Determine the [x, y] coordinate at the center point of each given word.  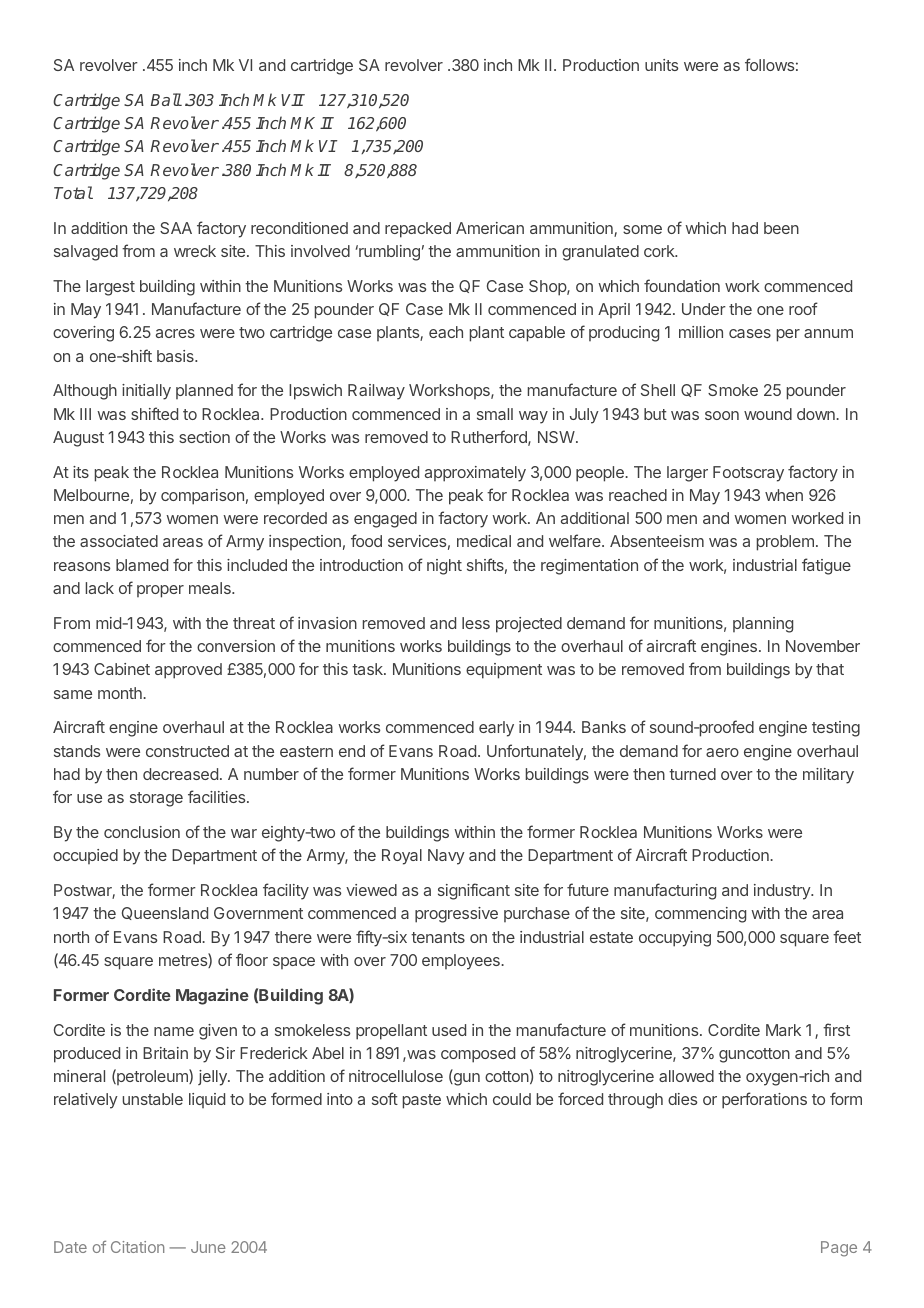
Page [839, 1249]
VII [292, 100]
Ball [166, 99]
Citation [137, 1247]
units [661, 65]
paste [422, 1101]
